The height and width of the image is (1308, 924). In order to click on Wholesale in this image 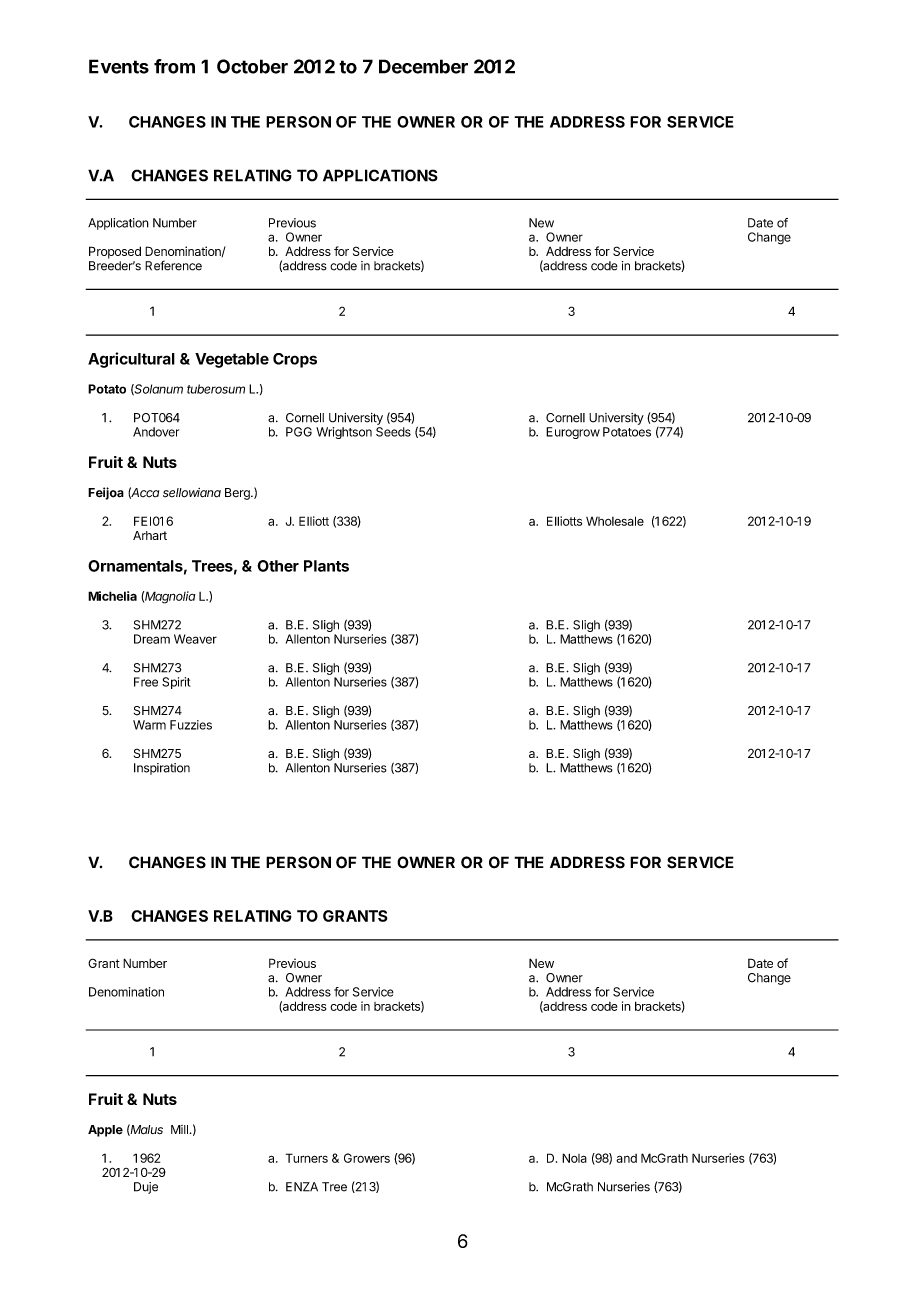, I will do `click(615, 521)`.
